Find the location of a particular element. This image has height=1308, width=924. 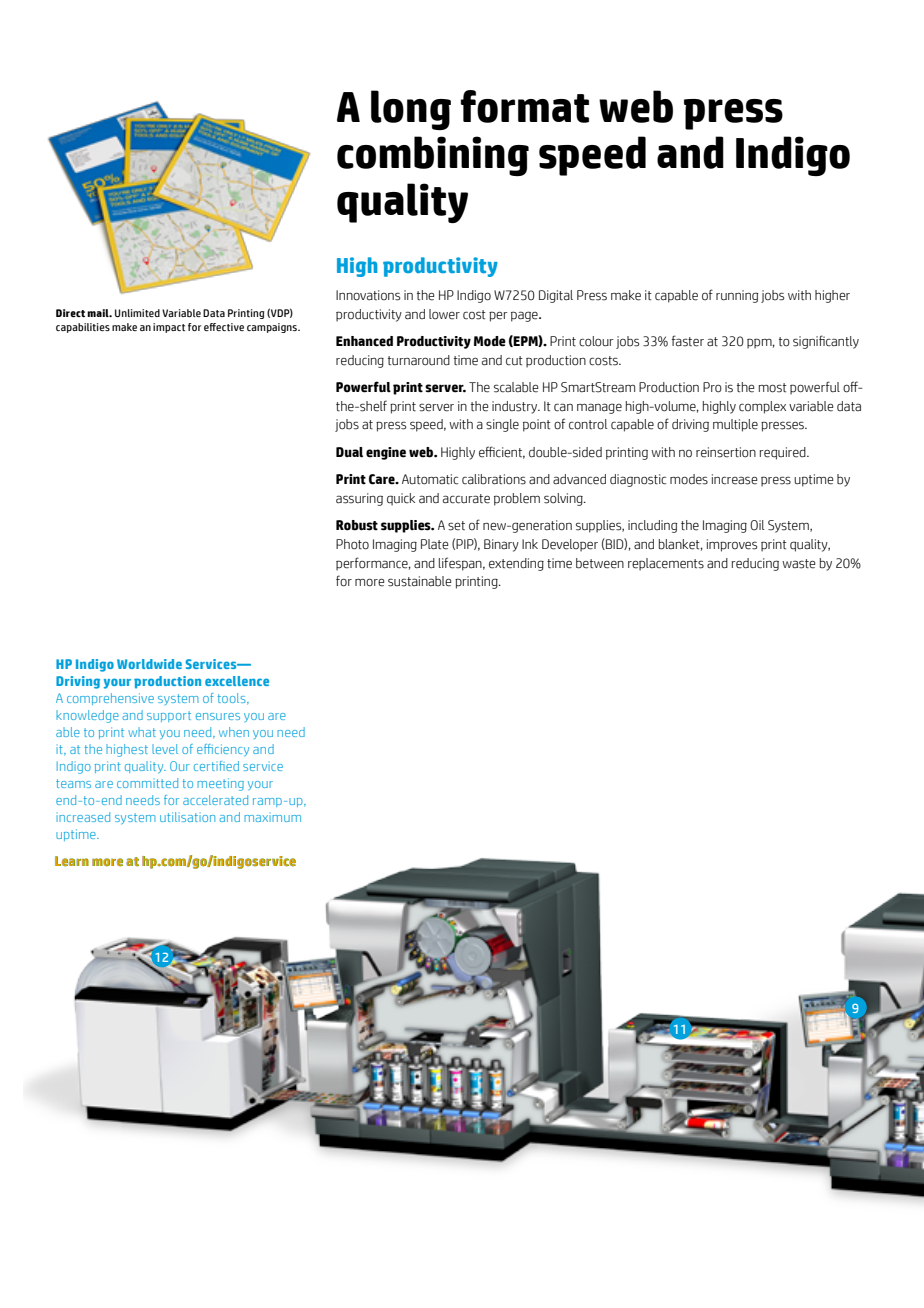

required is located at coordinates (784, 453).
